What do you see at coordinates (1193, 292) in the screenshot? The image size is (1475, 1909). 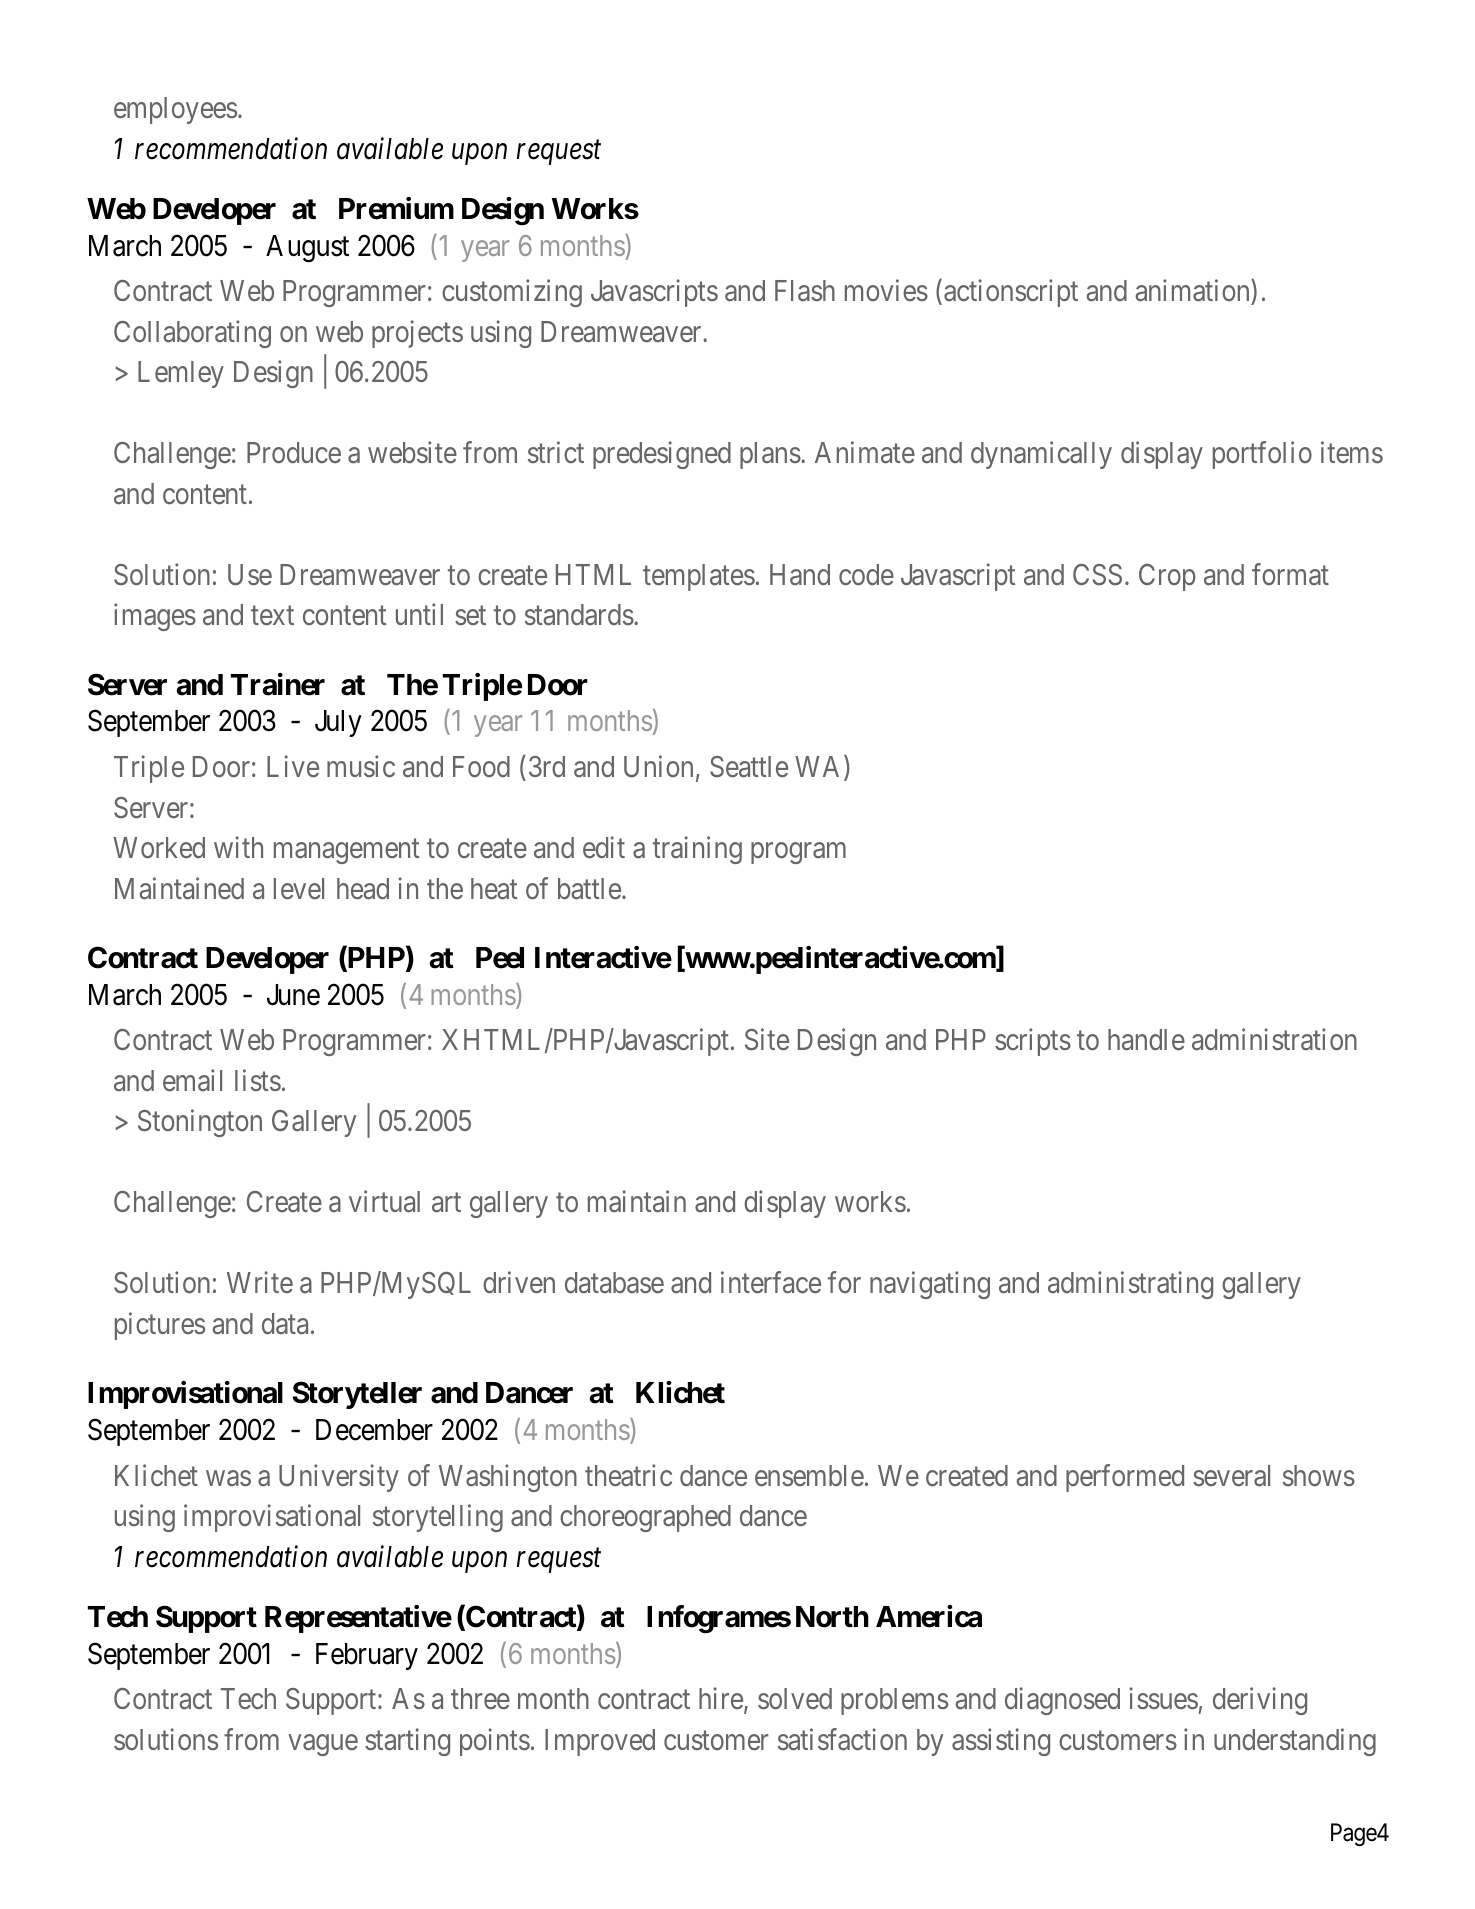 I see `animation` at bounding box center [1193, 292].
